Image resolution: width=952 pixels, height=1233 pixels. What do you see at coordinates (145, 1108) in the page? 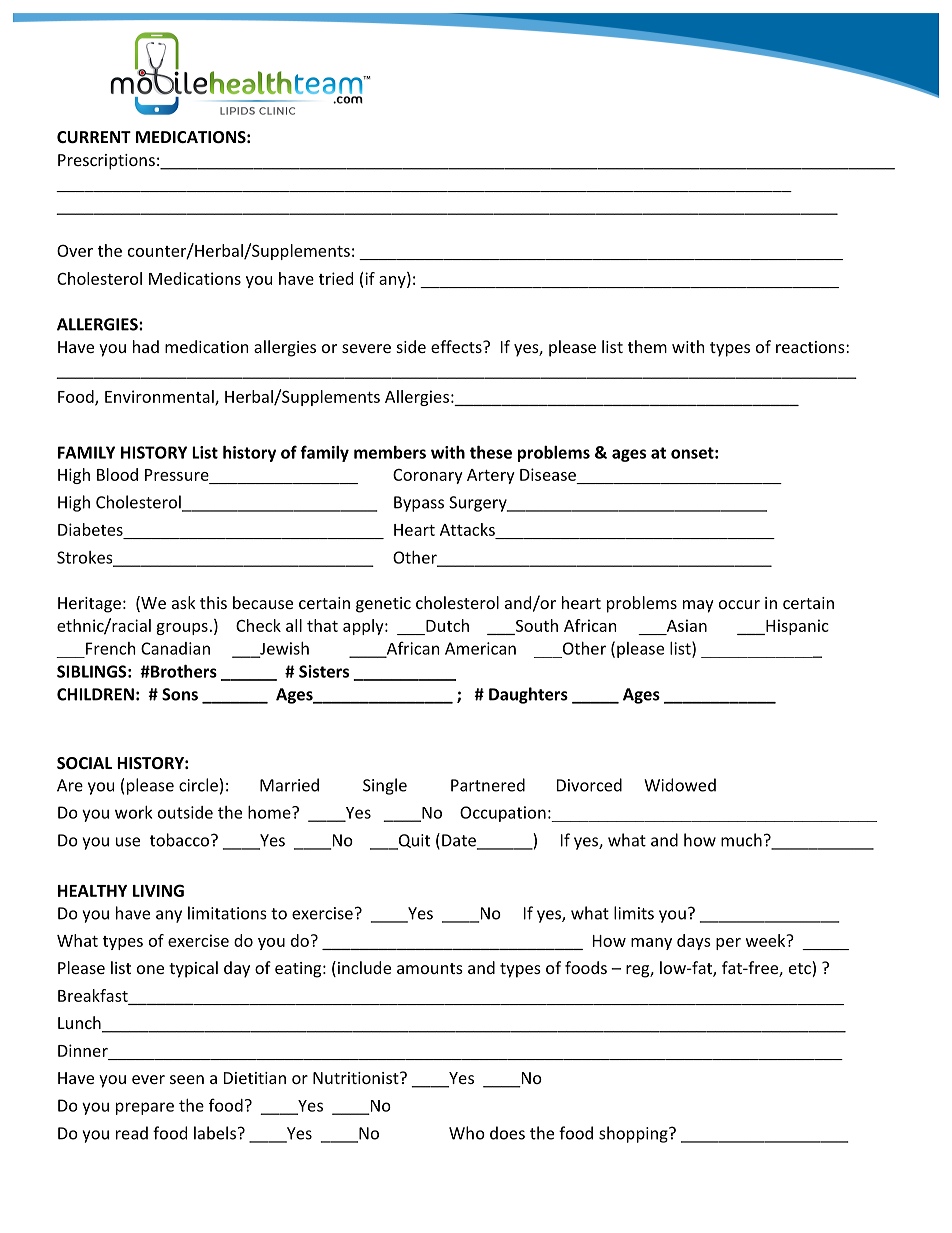
I see `prepare` at bounding box center [145, 1108].
